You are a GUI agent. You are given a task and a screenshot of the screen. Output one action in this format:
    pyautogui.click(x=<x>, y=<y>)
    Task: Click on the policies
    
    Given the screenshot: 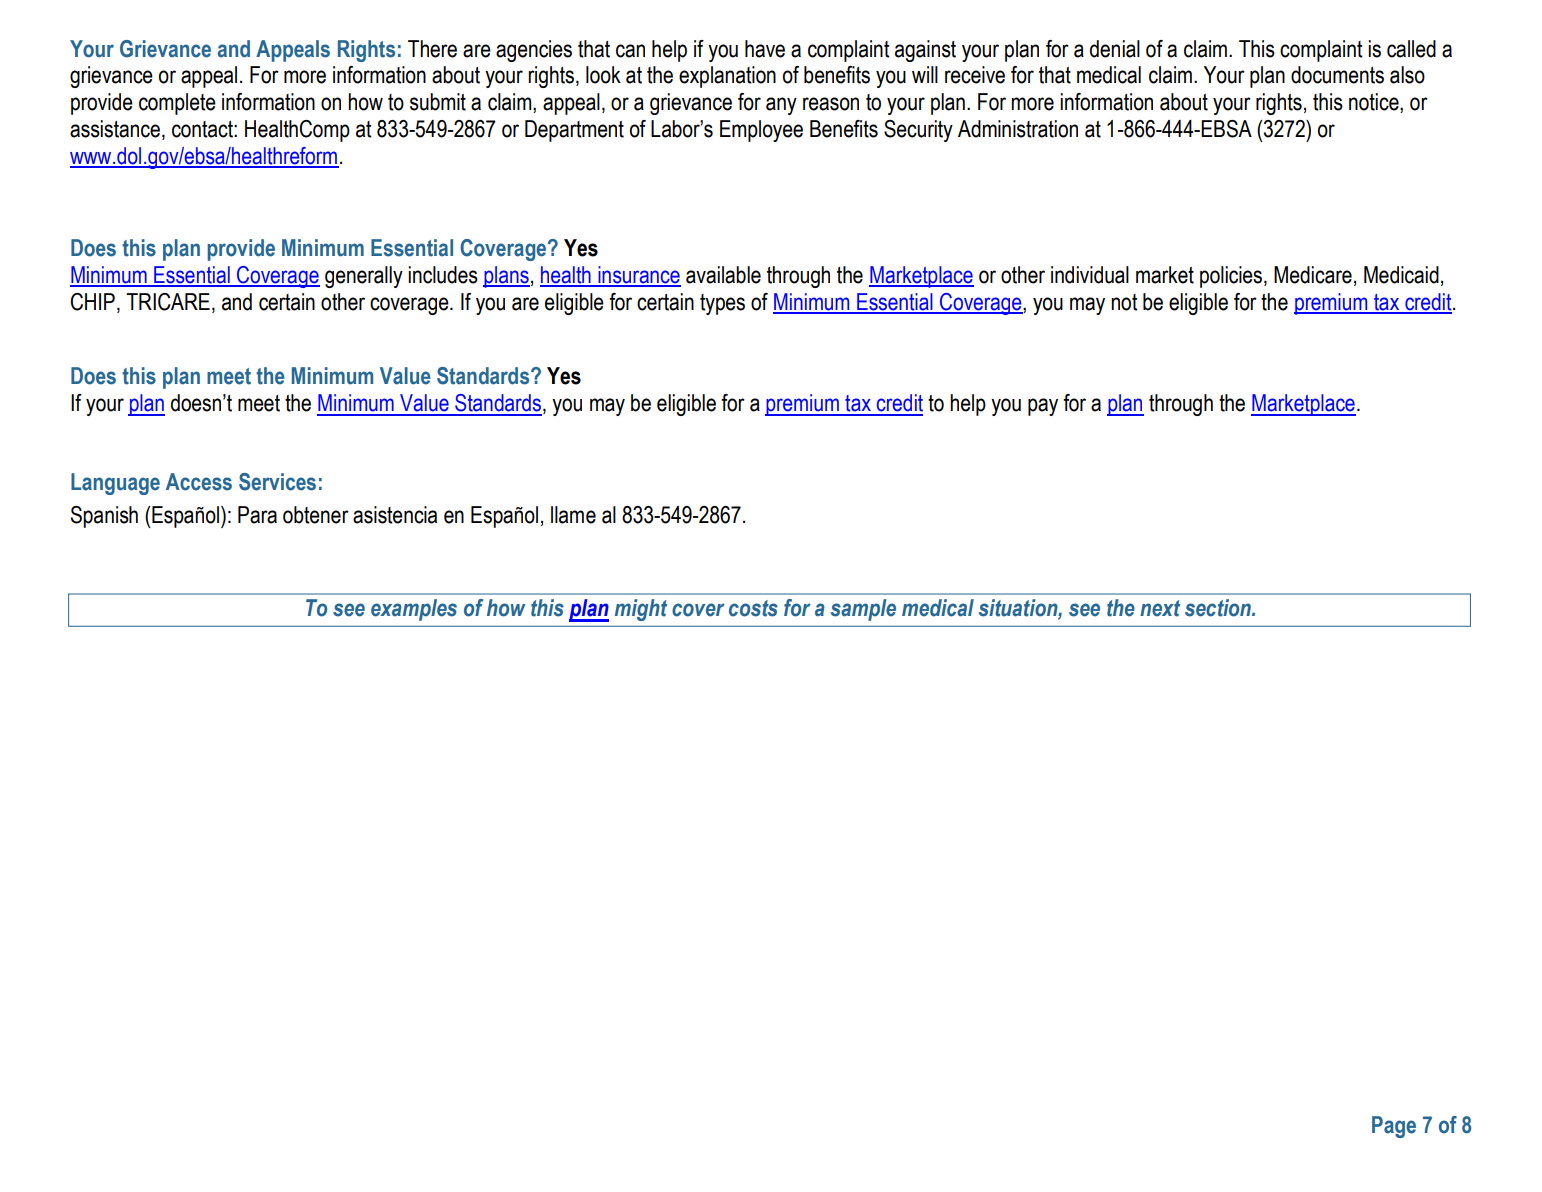 What is the action you would take?
    pyautogui.click(x=1232, y=277)
